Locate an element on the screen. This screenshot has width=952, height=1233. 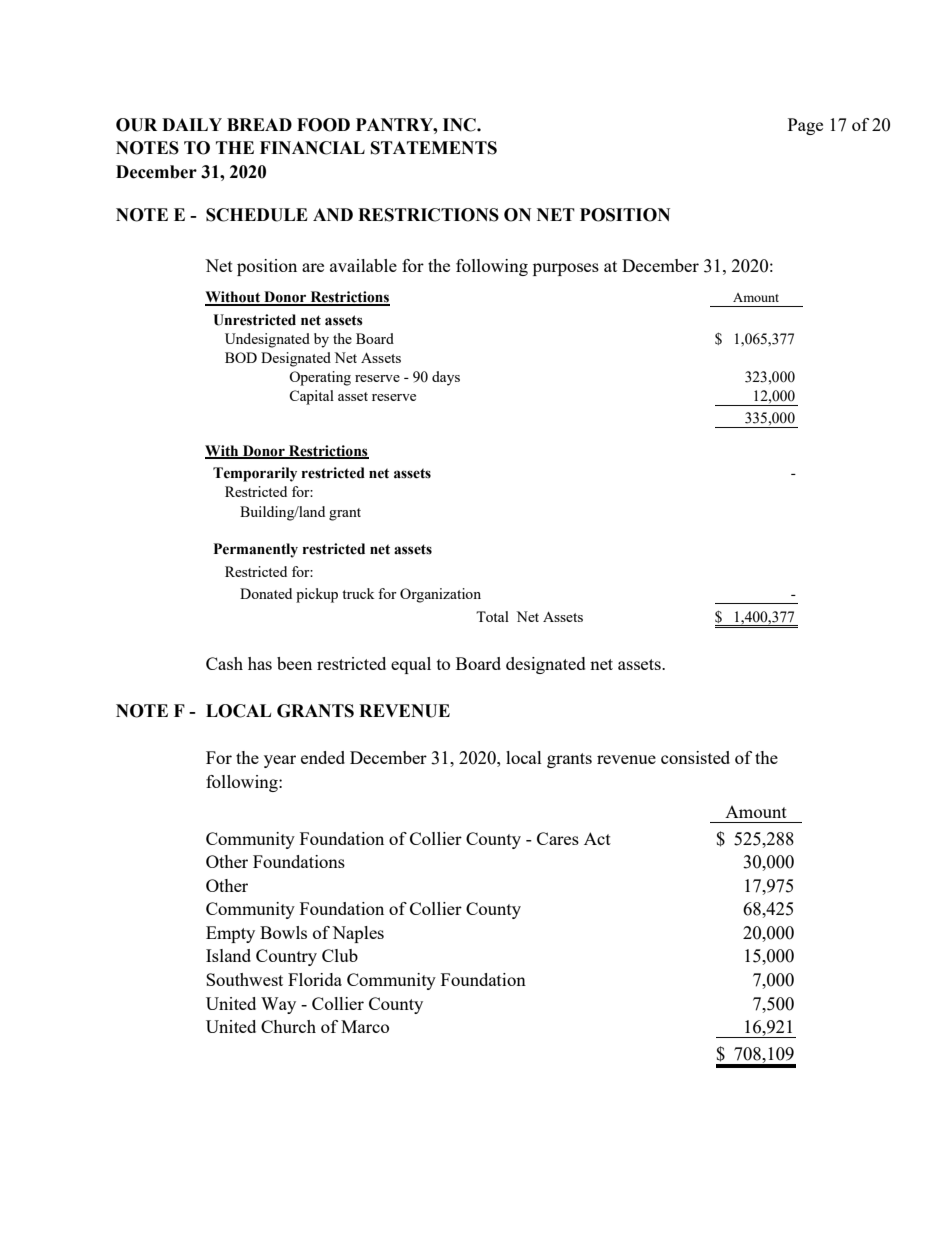
equal is located at coordinates (411, 665).
